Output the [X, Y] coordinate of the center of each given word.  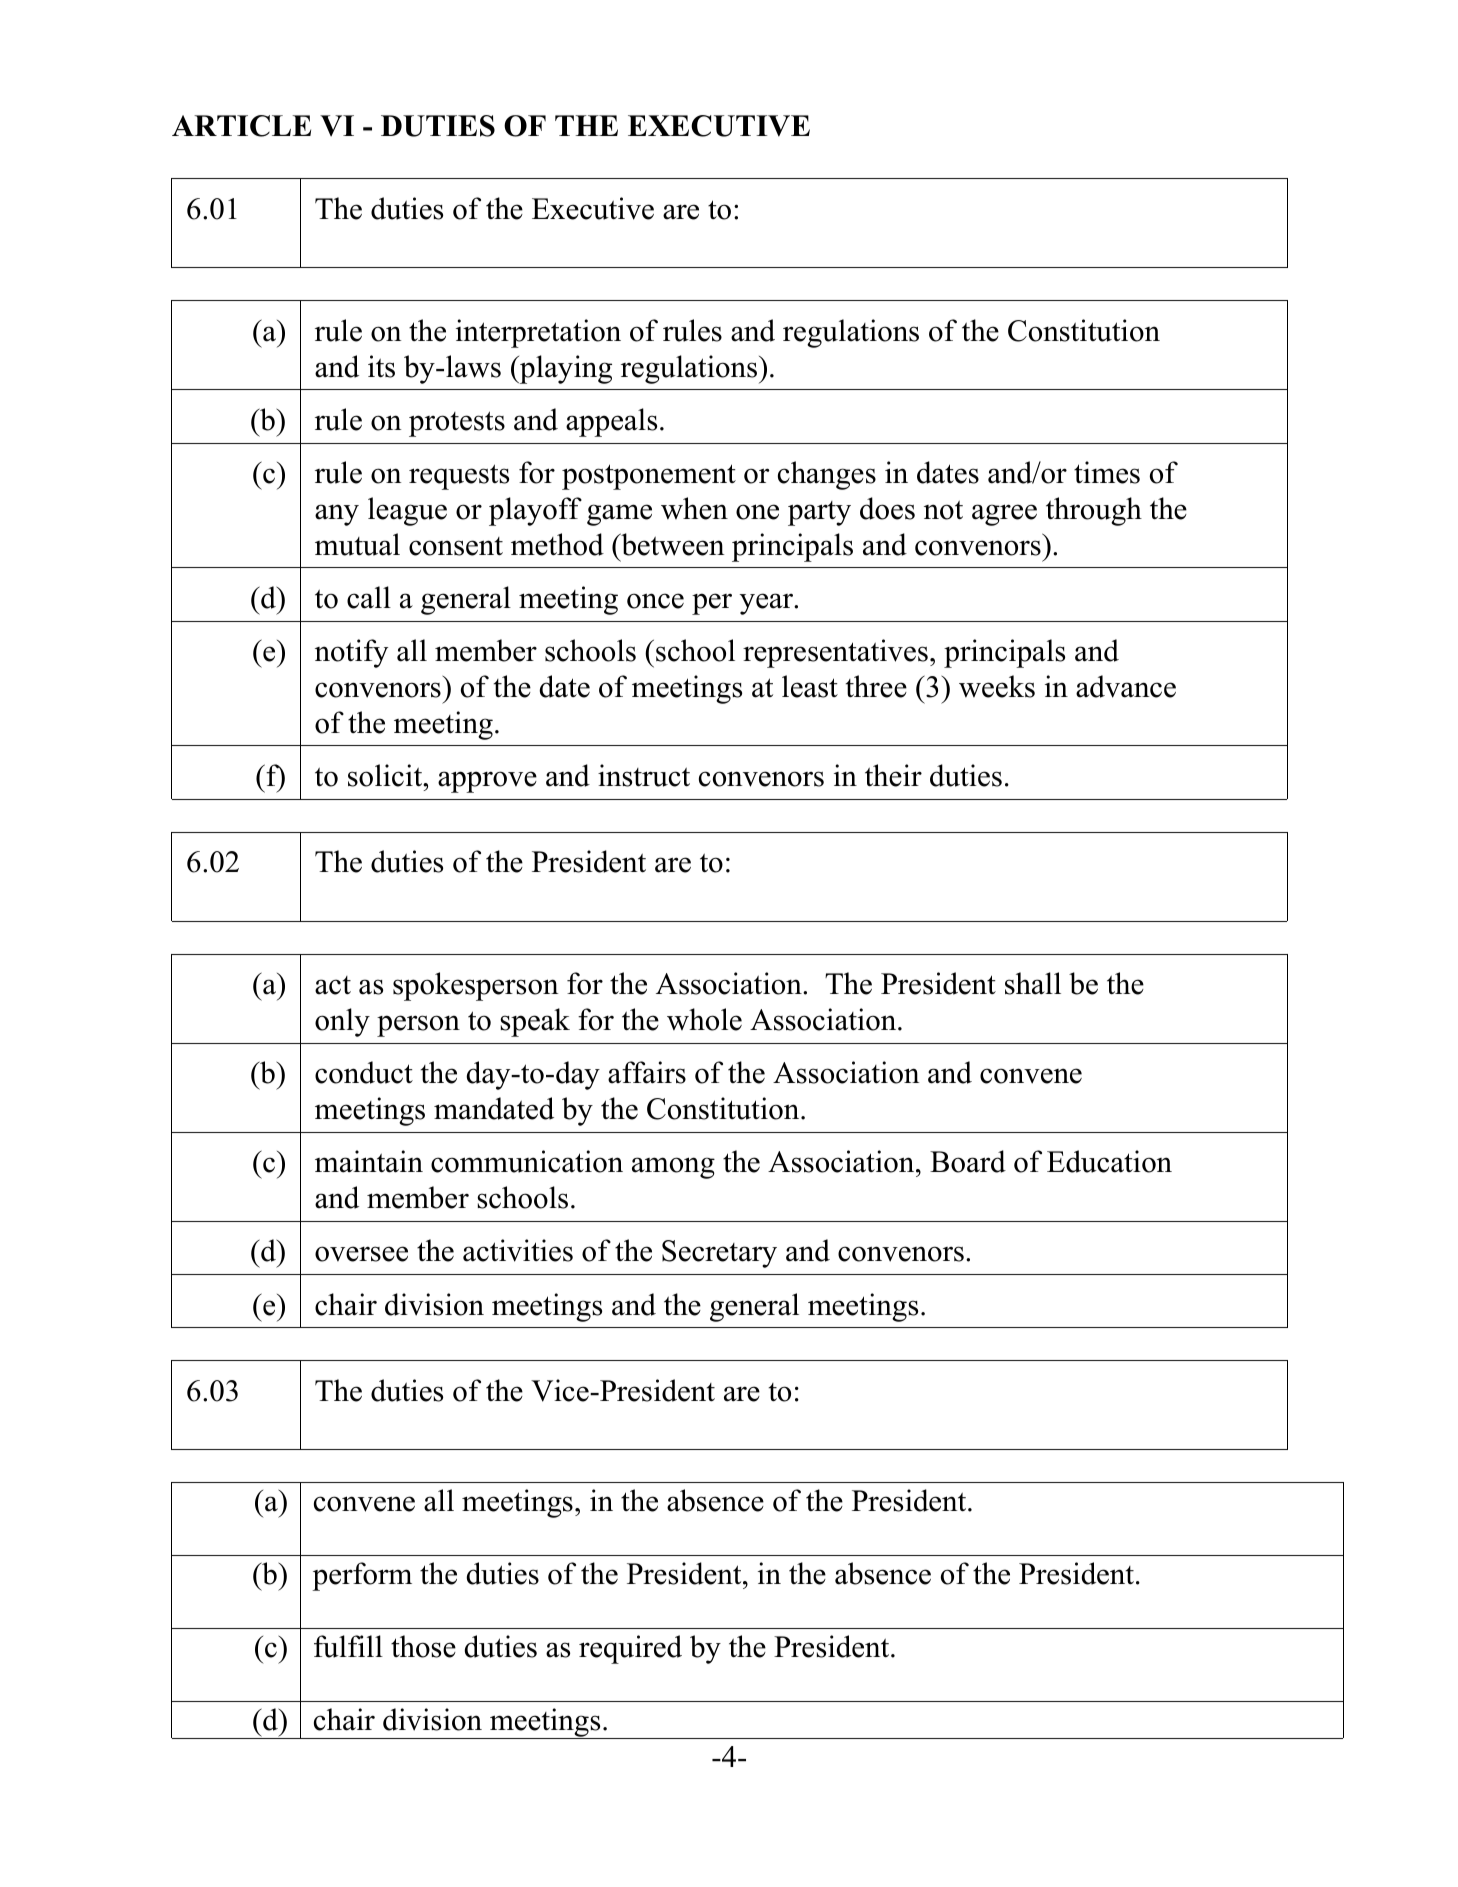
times [1107, 472]
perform [362, 1576]
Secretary [719, 1254]
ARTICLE [241, 126]
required [630, 1649]
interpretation [538, 333]
